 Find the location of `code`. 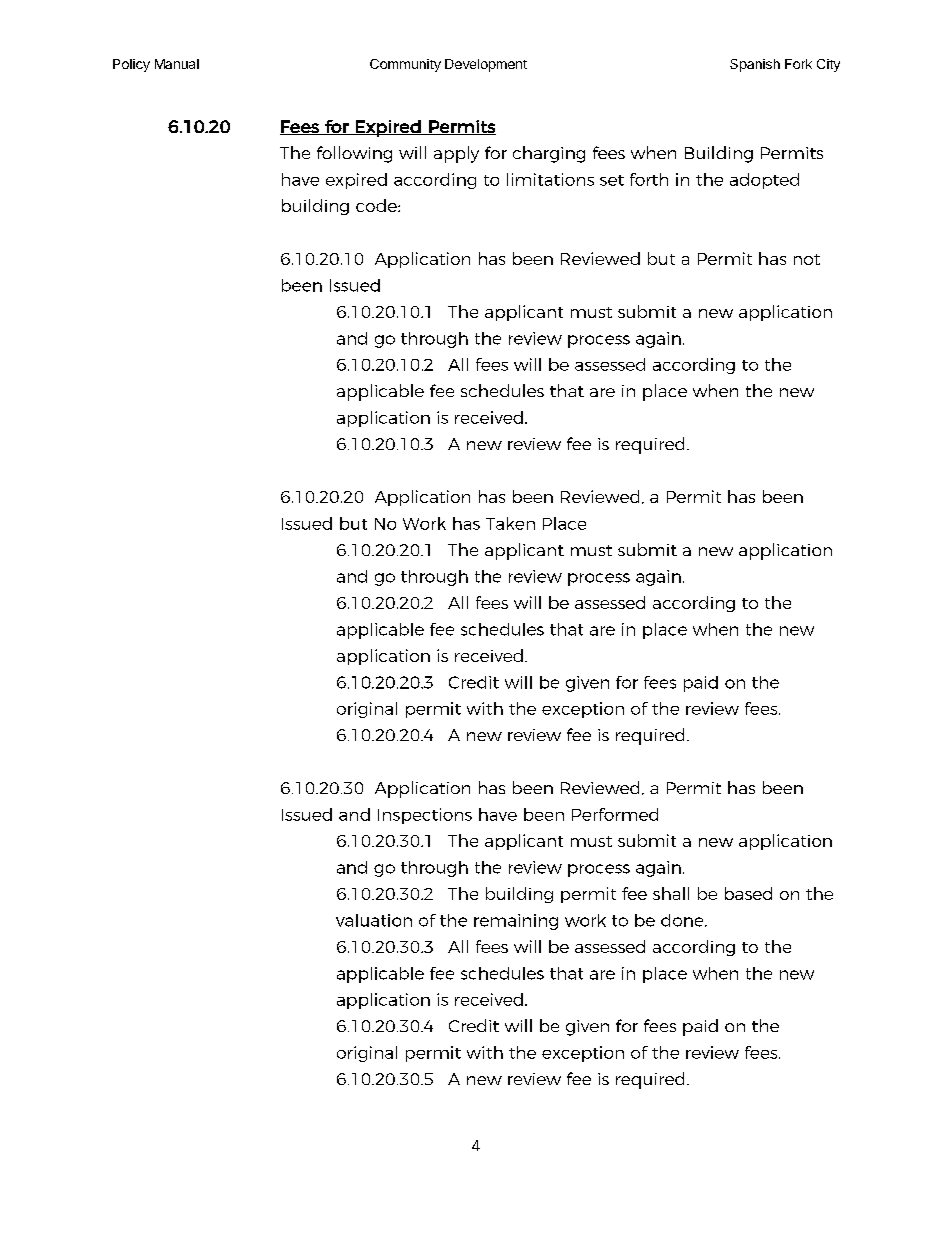

code is located at coordinates (377, 205).
